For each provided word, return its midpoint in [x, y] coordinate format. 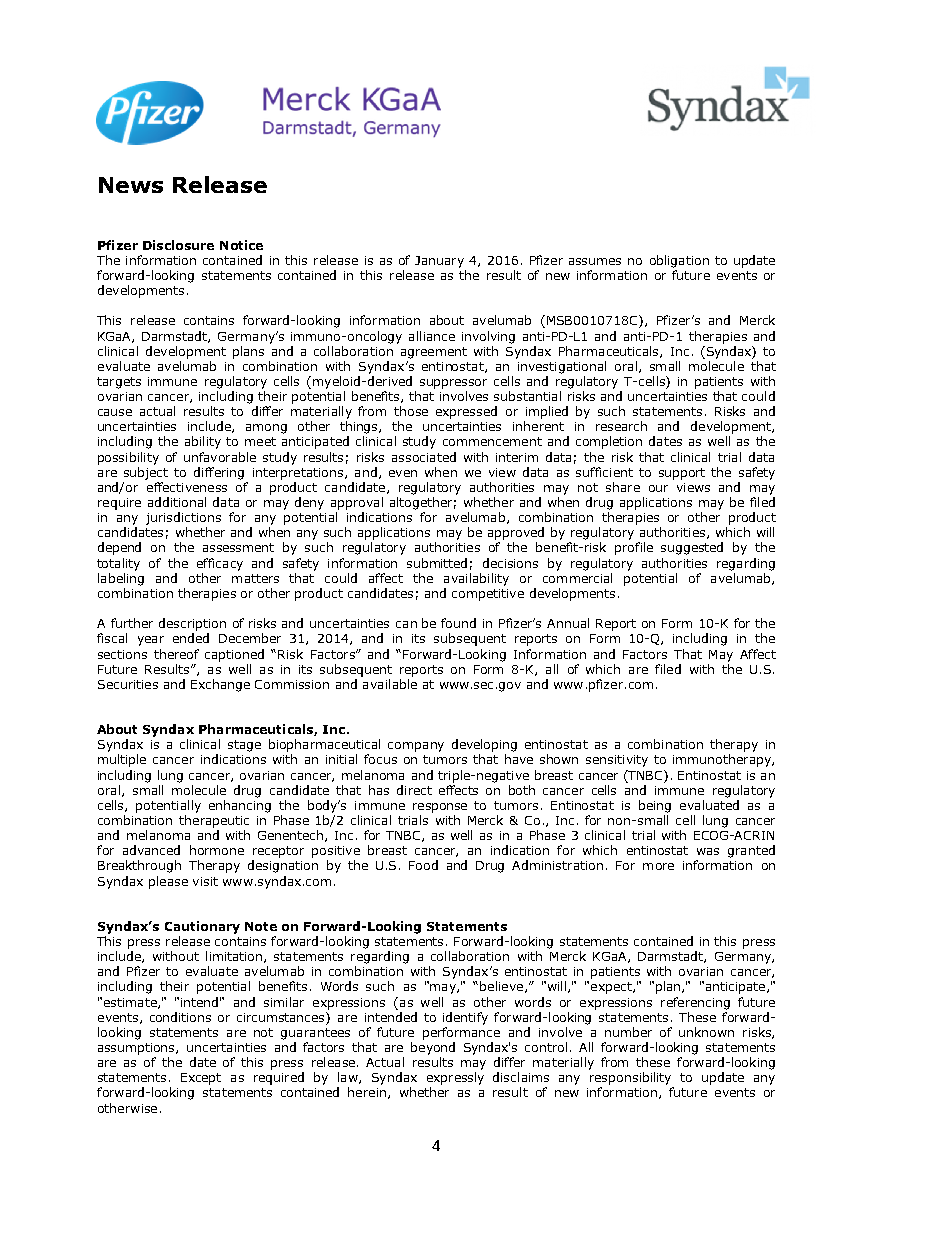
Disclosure [178, 245]
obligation [679, 261]
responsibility [630, 1078]
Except [201, 1079]
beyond [433, 1048]
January [439, 262]
